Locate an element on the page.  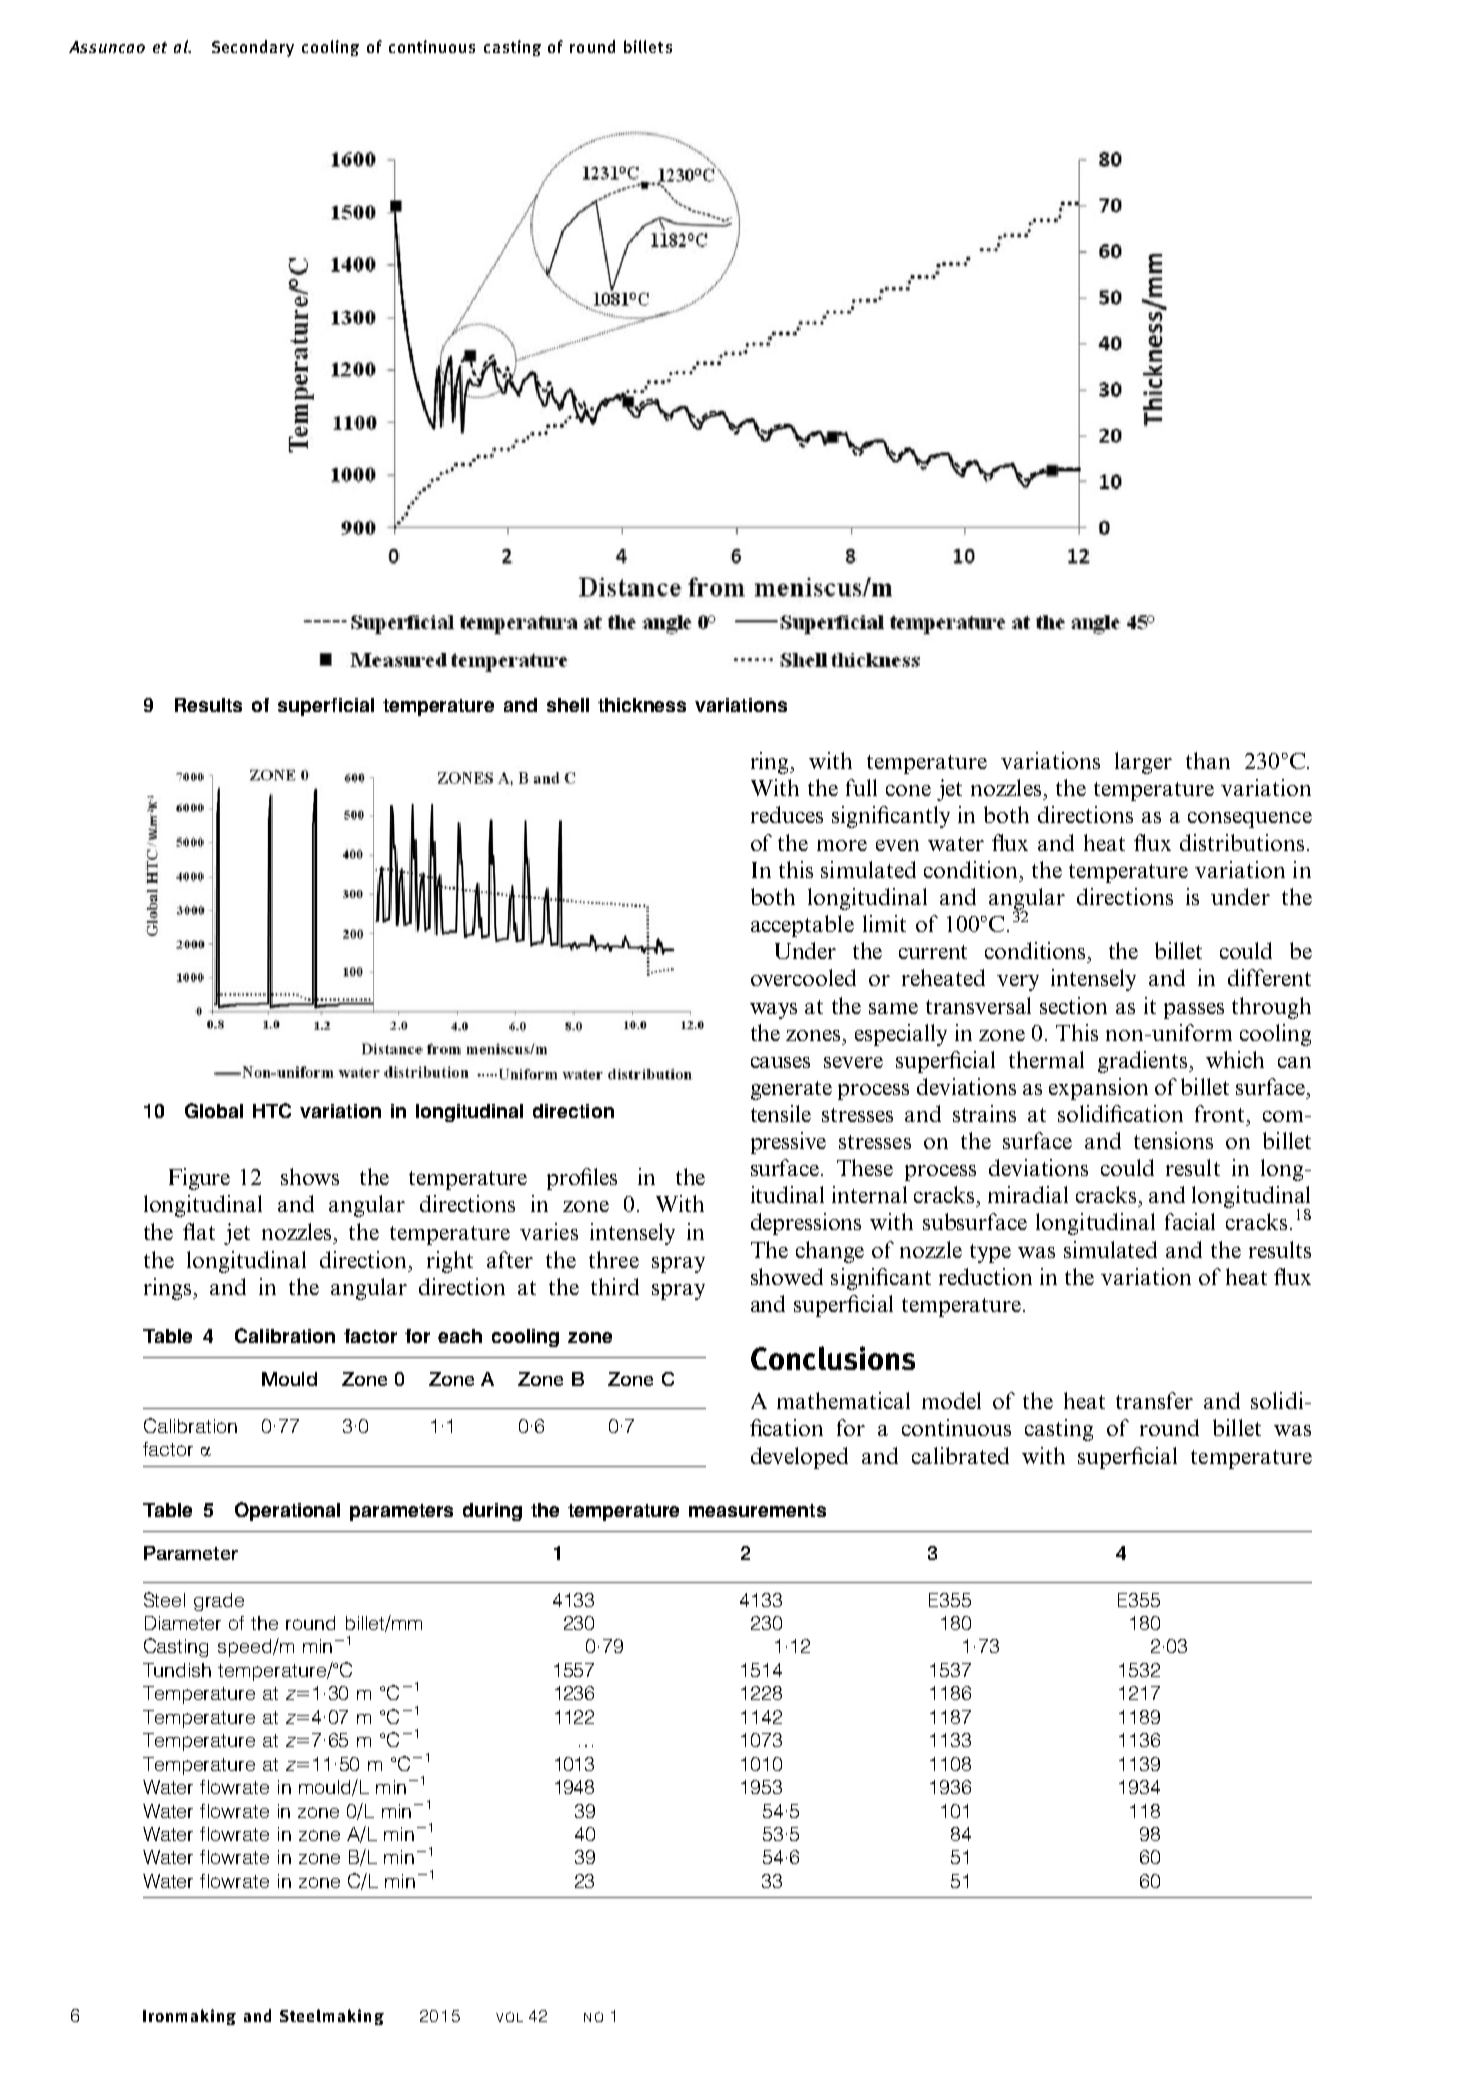
HTC is located at coordinates (272, 1110).
